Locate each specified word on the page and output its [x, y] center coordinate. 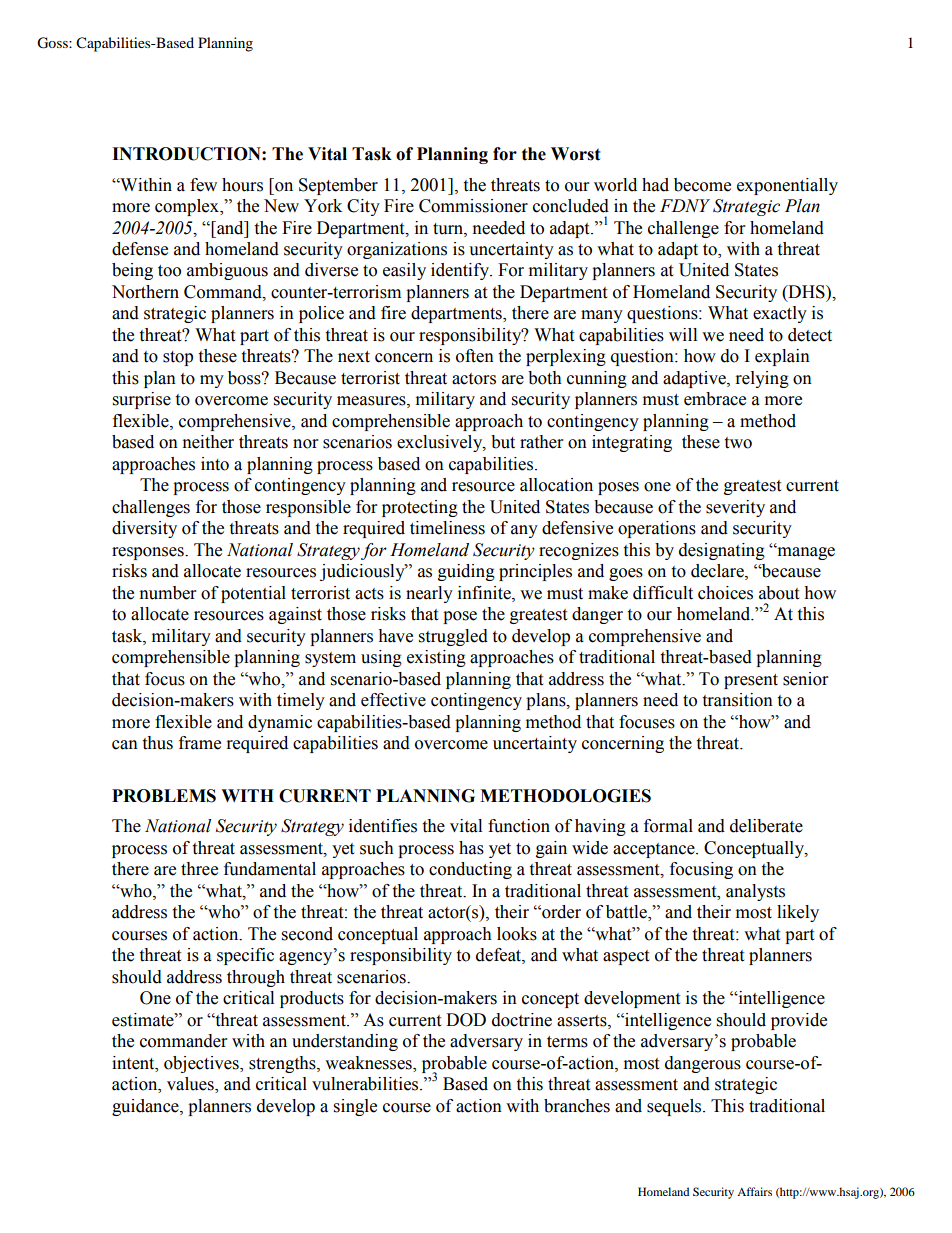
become [702, 185]
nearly [429, 594]
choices [725, 593]
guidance [146, 1107]
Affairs [754, 1191]
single [355, 1107]
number [168, 593]
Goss [53, 43]
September [338, 186]
